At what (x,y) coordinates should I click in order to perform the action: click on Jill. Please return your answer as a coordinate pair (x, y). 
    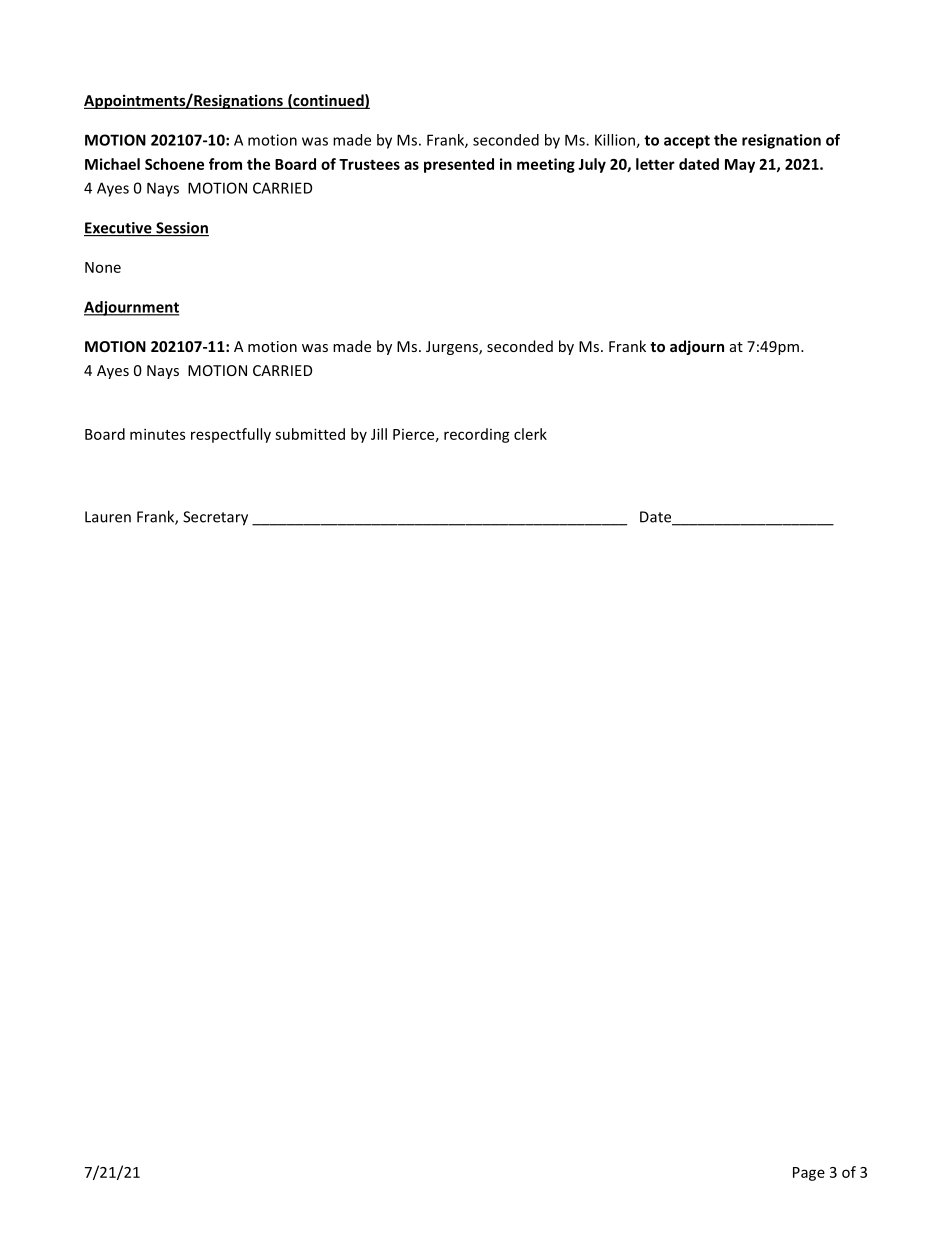
    Looking at the image, I should click on (379, 434).
